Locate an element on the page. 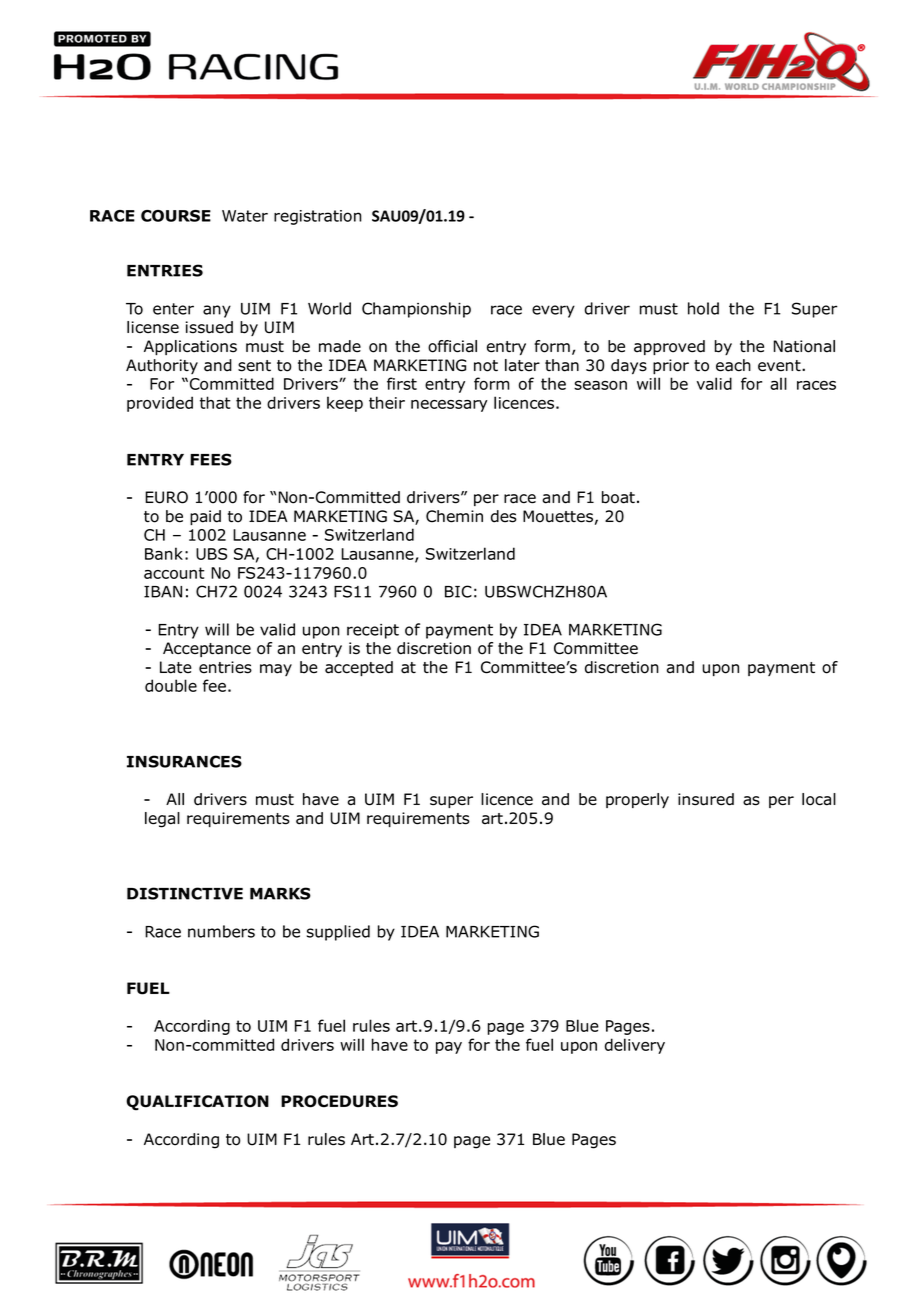 The width and height of the image is (924, 1308). QUALIFICATION is located at coordinates (197, 1103).
